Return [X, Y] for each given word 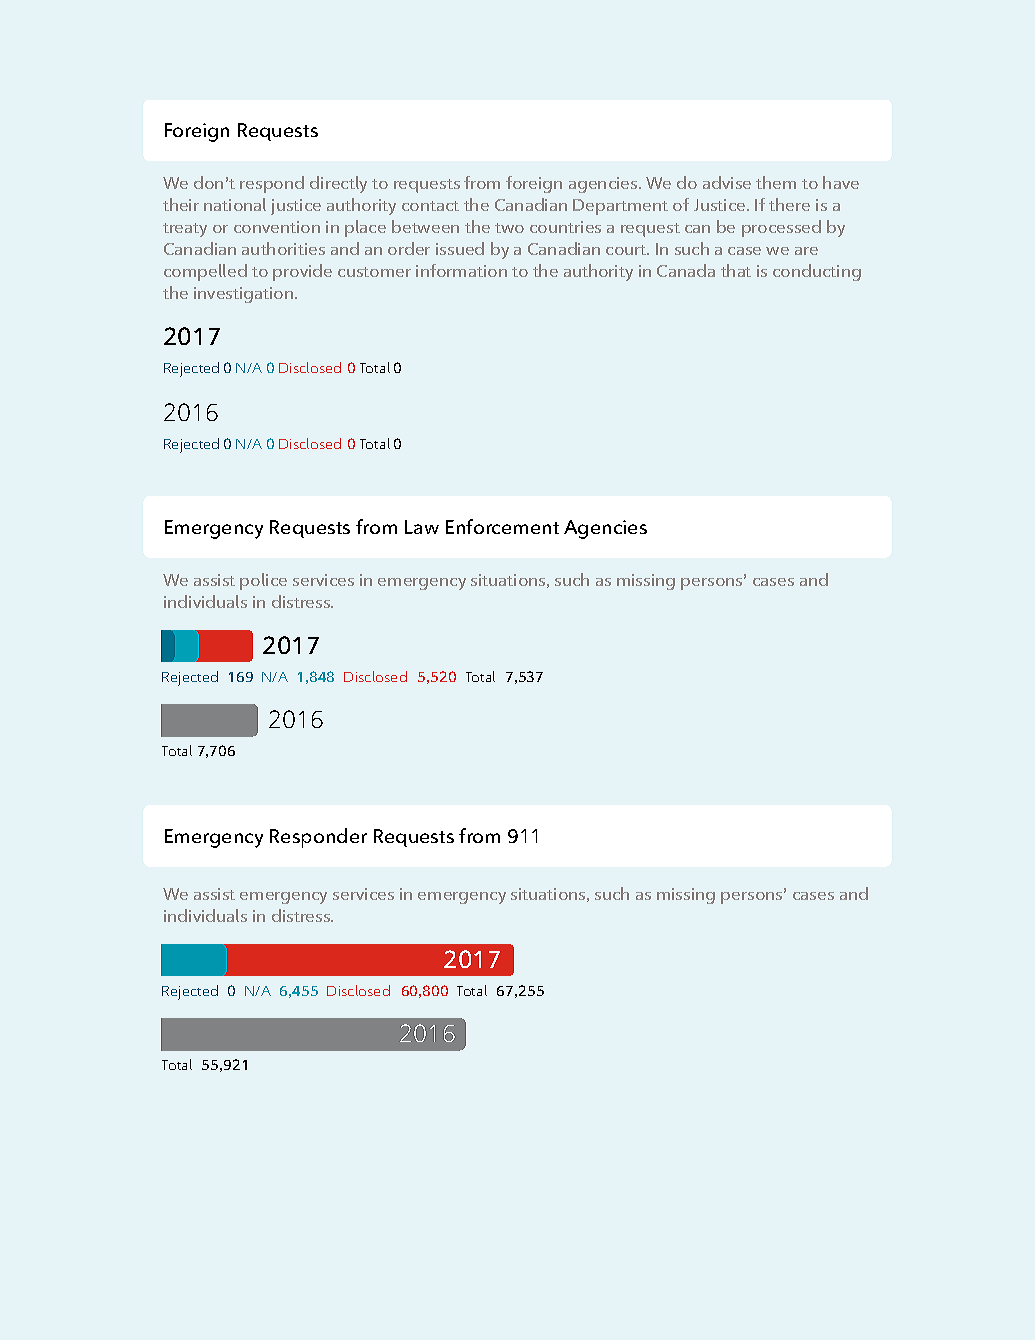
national [235, 204]
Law [422, 527]
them [776, 182]
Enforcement [502, 526]
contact [430, 206]
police [263, 581]
